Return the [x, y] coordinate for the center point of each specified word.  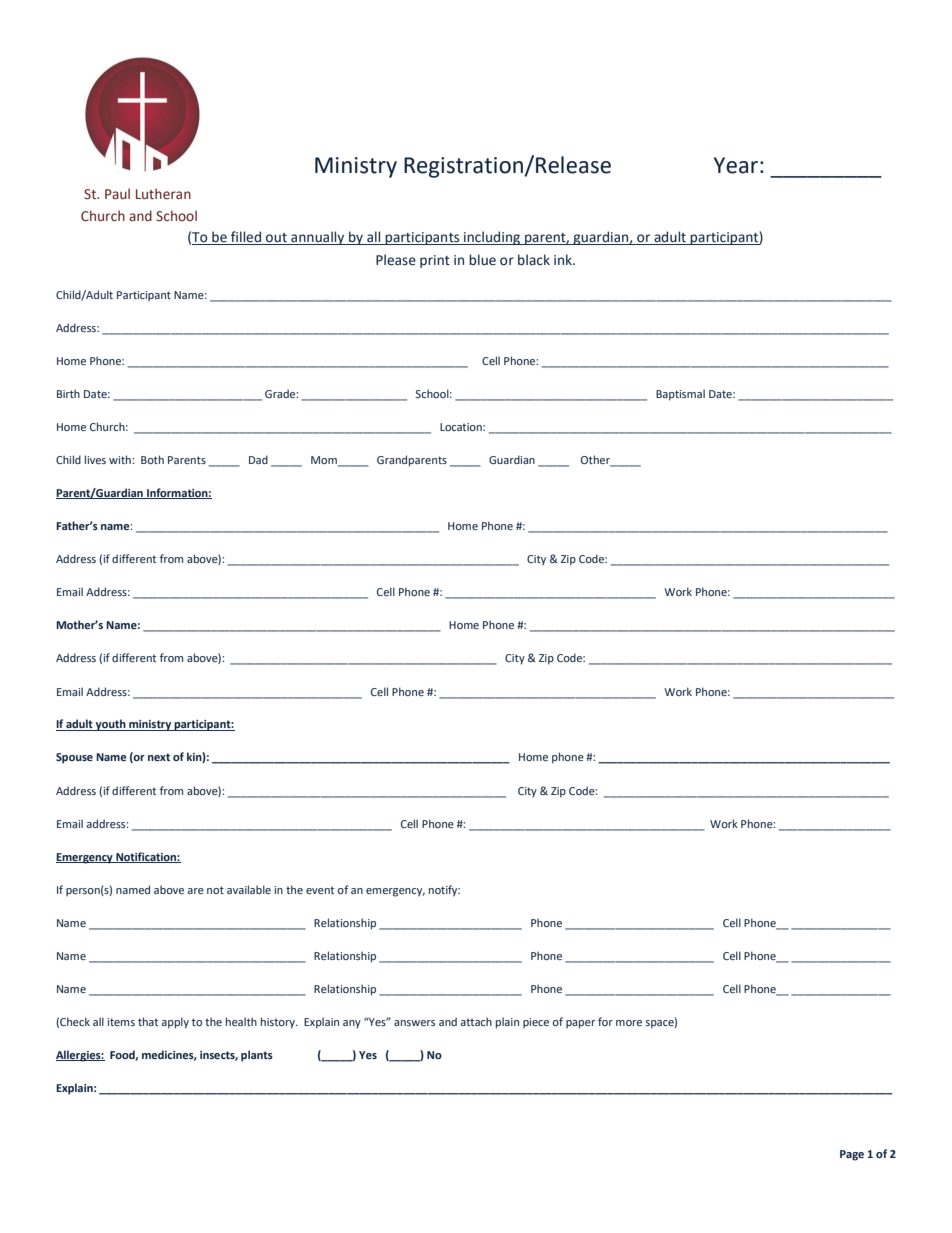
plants [257, 1056]
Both [152, 459]
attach [476, 1021]
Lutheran [163, 193]
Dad [258, 459]
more [629, 1023]
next [159, 757]
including [492, 238]
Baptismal [680, 395]
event [320, 890]
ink [564, 259]
